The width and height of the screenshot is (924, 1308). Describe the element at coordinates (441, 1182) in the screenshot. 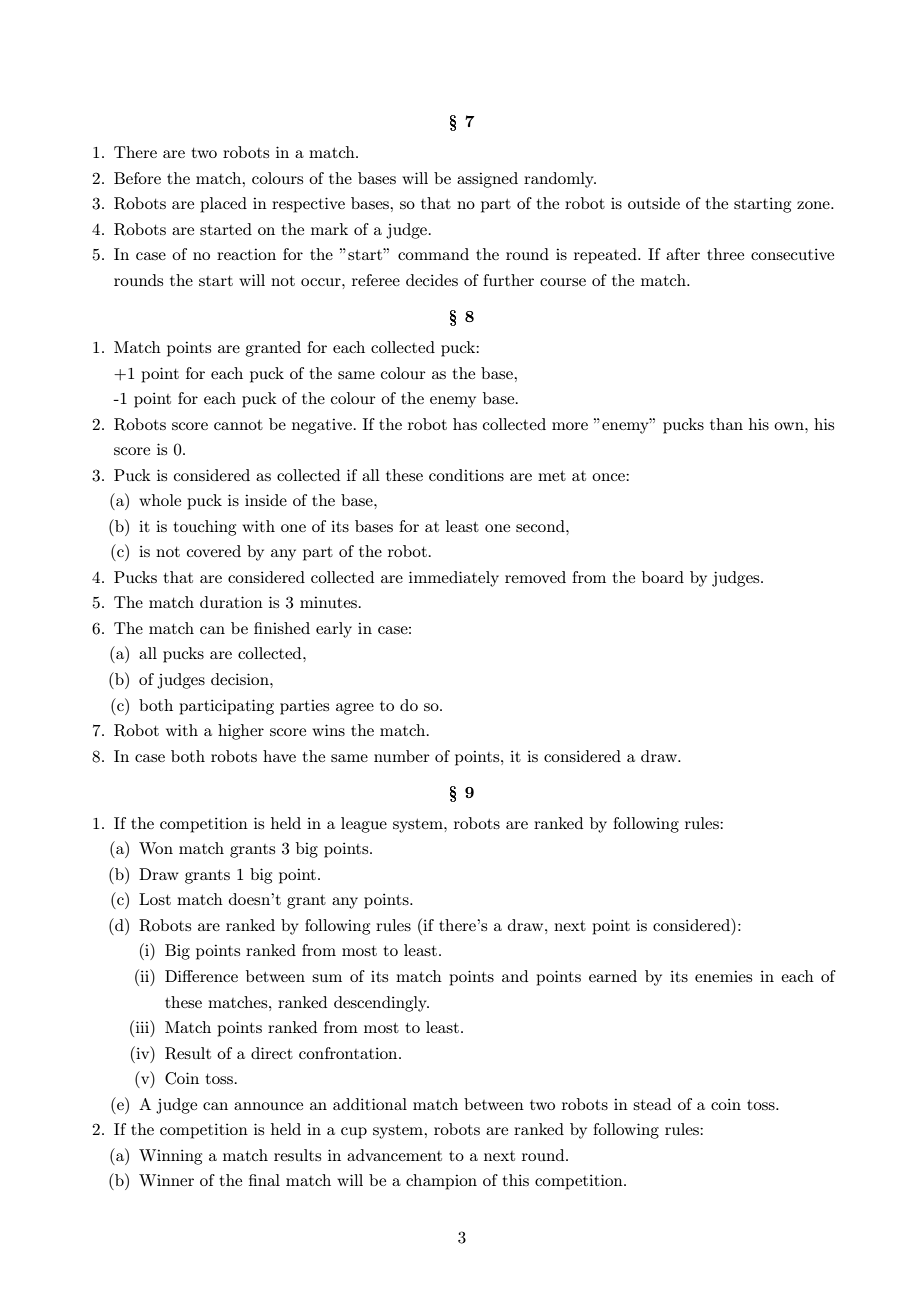

I see `champion` at that location.
